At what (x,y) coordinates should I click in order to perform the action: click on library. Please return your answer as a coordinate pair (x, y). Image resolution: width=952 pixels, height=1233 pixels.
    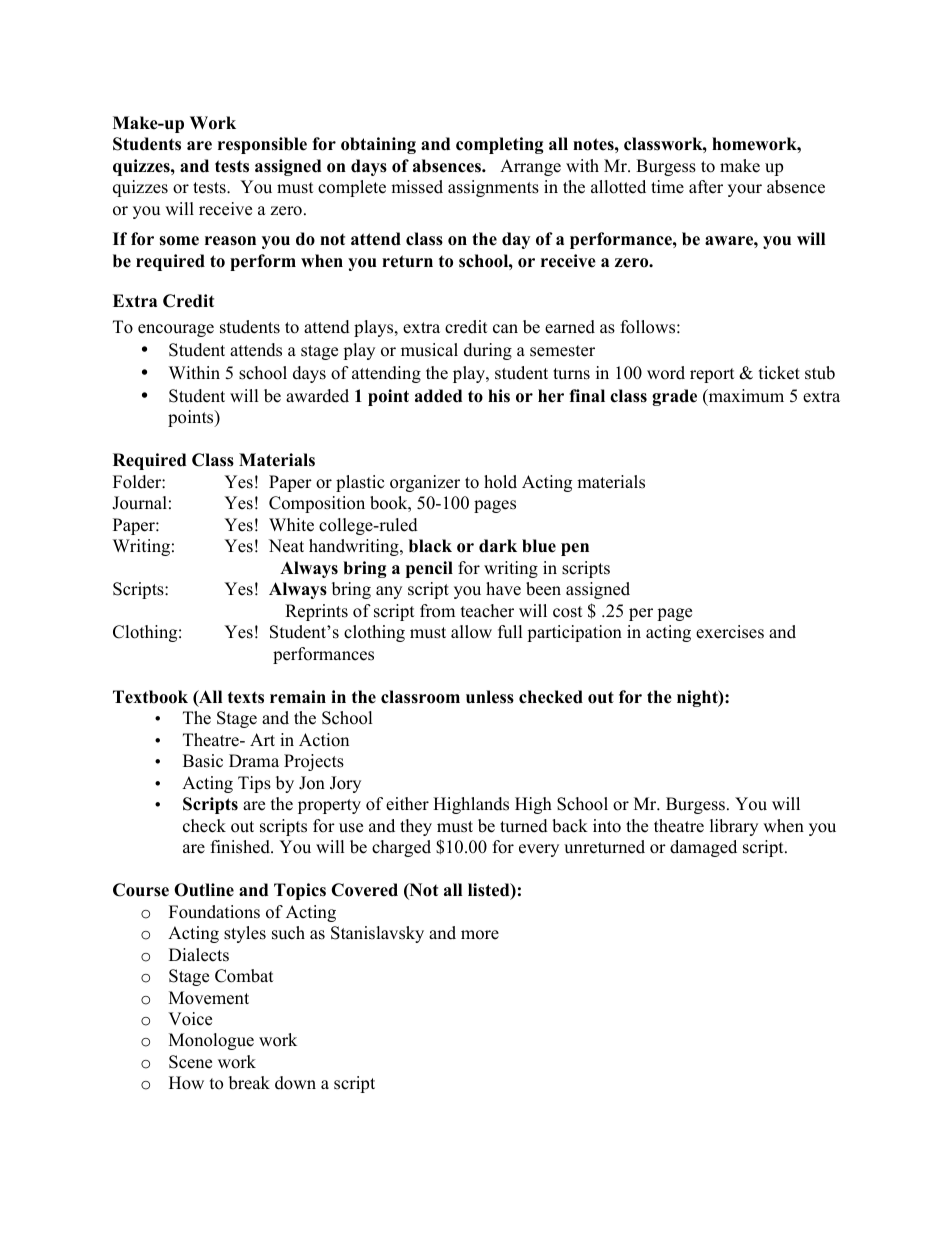
    Looking at the image, I should click on (734, 827).
